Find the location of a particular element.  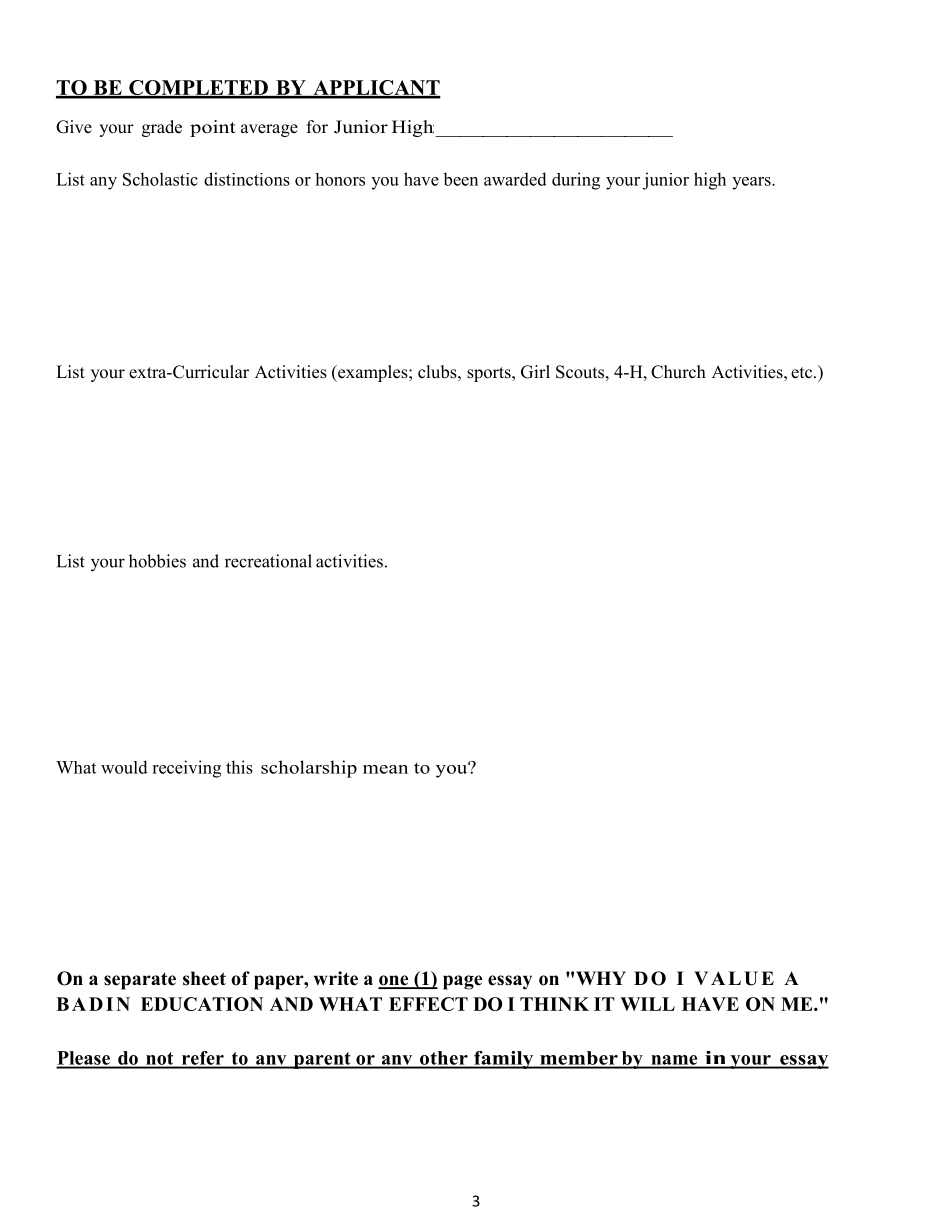

hobbies is located at coordinates (157, 561).
